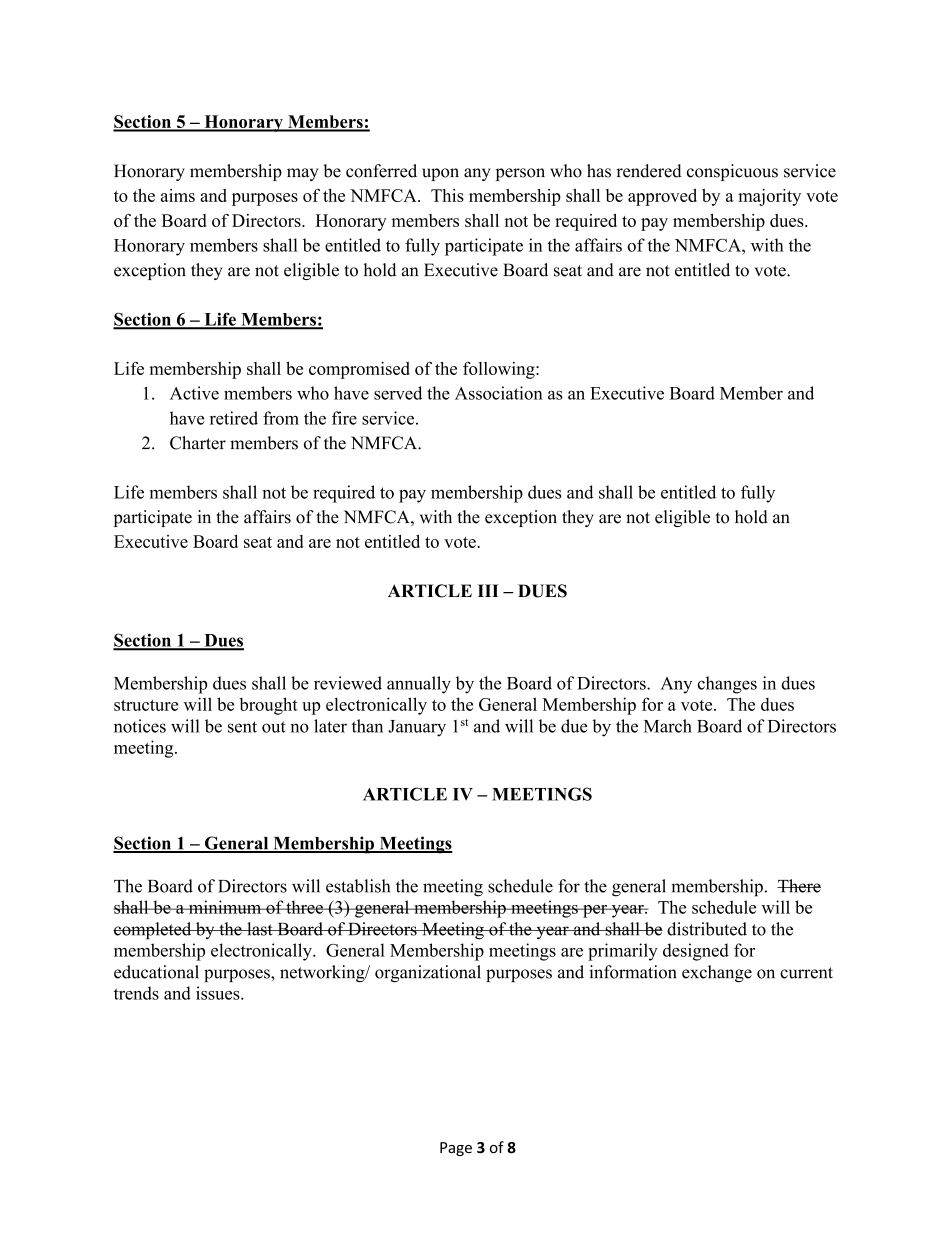 The image size is (952, 1233). Describe the element at coordinates (456, 1149) in the page. I see `Page` at that location.
